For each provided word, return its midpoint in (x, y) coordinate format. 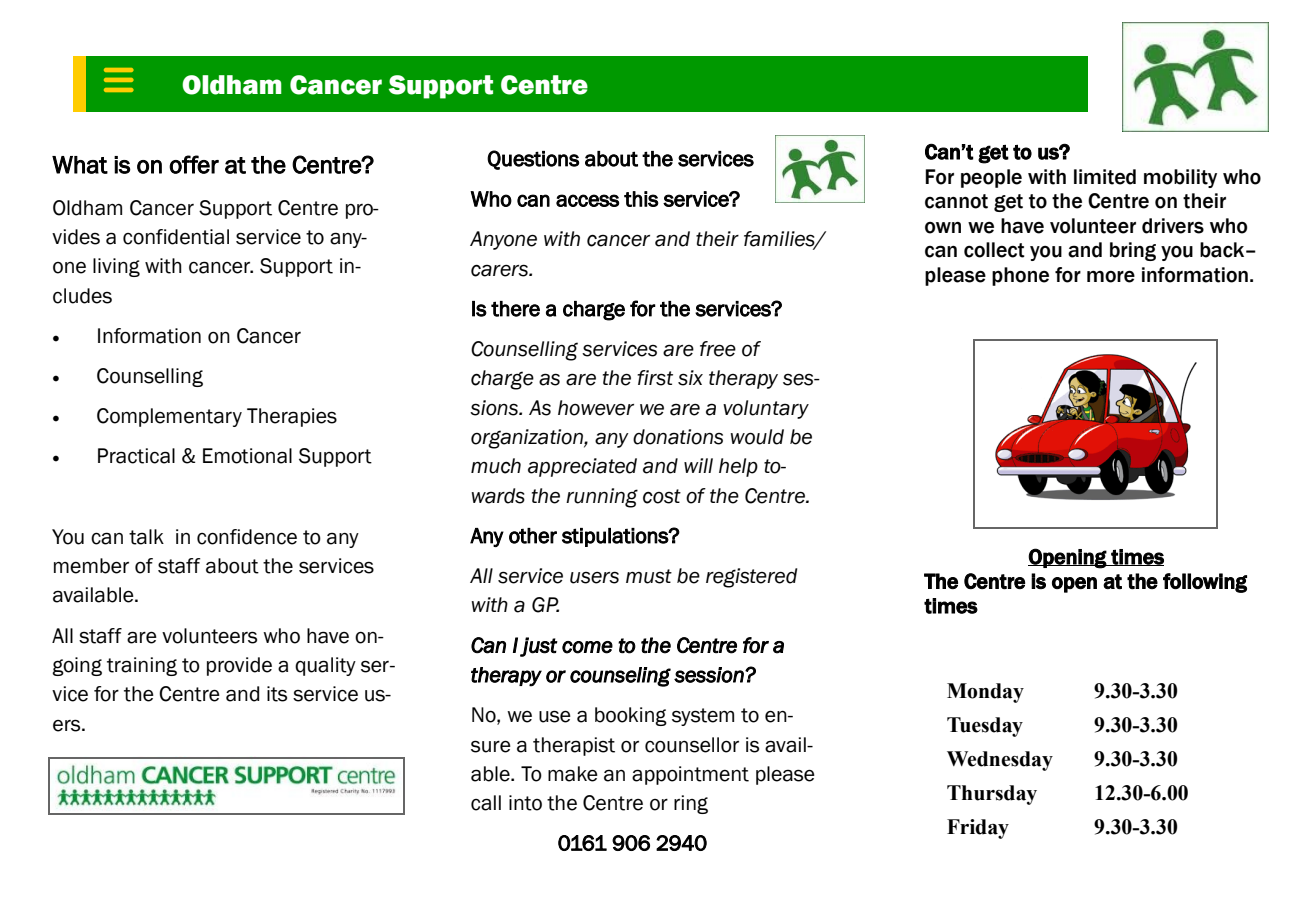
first (655, 378)
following (1205, 583)
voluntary (766, 409)
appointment (690, 775)
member (91, 566)
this (641, 199)
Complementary (169, 417)
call (486, 803)
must (649, 576)
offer (194, 164)
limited (1105, 177)
